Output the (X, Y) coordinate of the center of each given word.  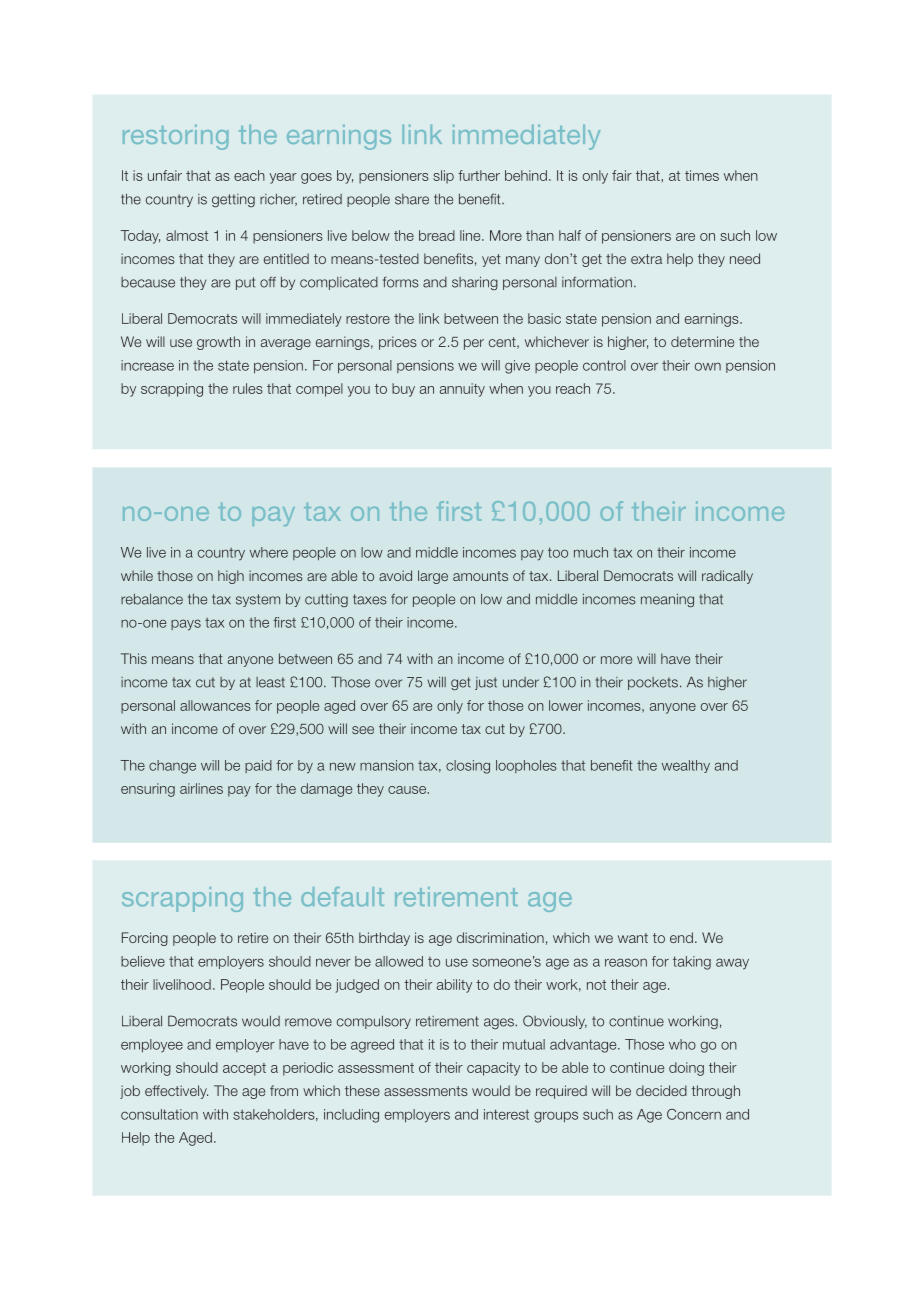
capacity (493, 1069)
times (702, 175)
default (342, 897)
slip (443, 177)
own (708, 366)
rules (248, 388)
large (433, 577)
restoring (175, 137)
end (681, 937)
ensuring (148, 790)
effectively (176, 1092)
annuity (462, 390)
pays (186, 625)
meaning (667, 601)
